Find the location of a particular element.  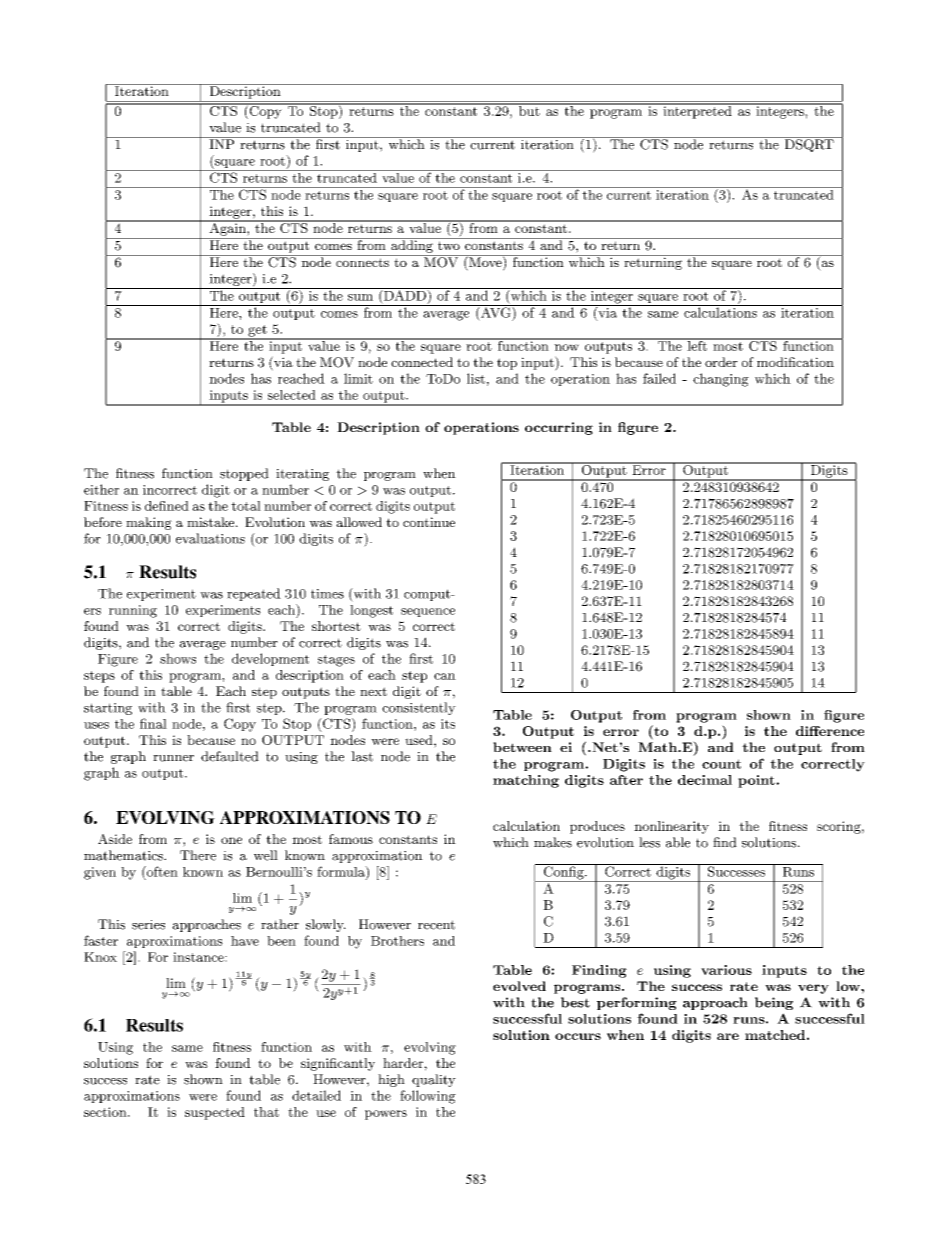

interpreted is located at coordinates (697, 111).
